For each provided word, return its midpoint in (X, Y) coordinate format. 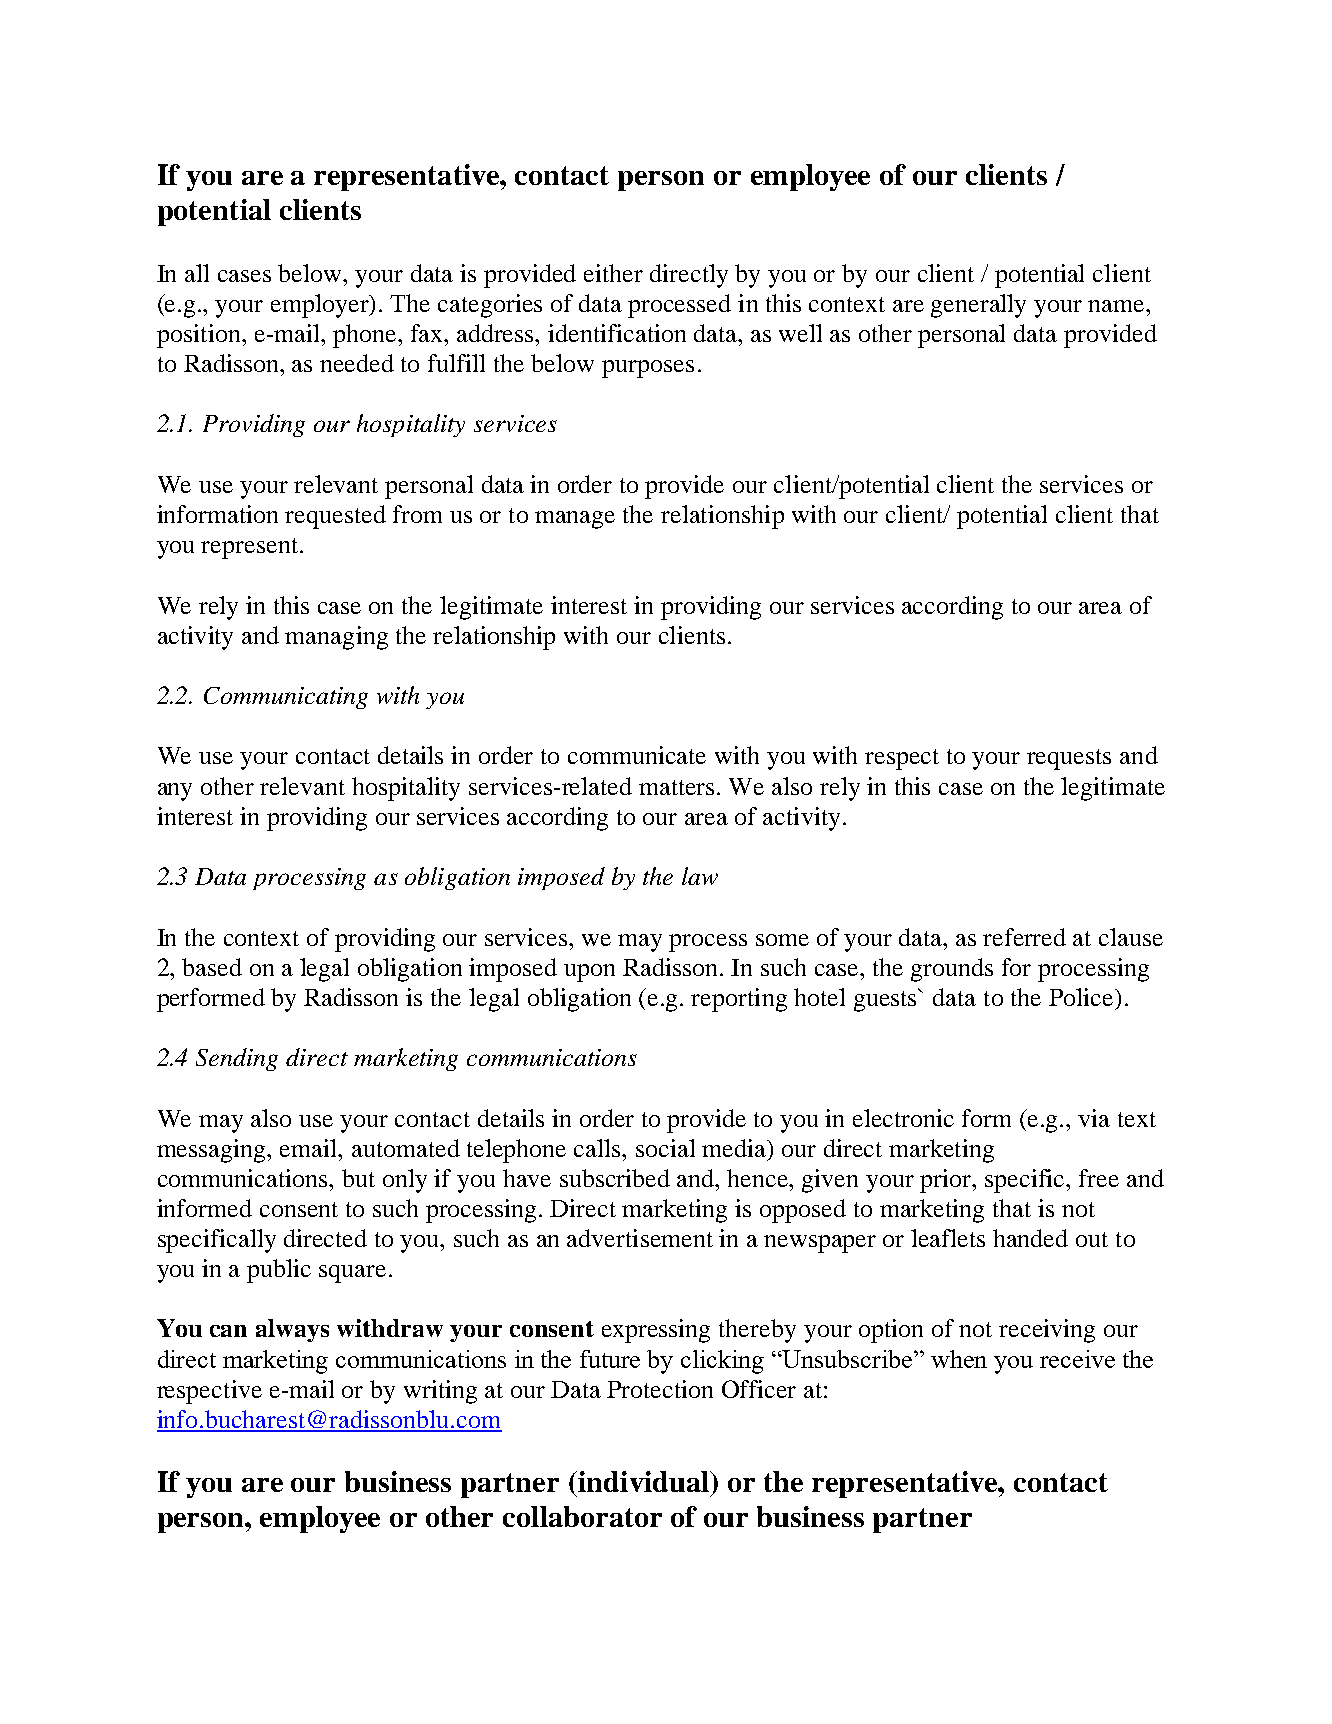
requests (1069, 759)
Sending (237, 1059)
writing (440, 1392)
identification (617, 333)
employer (321, 306)
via (1094, 1118)
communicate (637, 755)
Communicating (286, 698)
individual (644, 1481)
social (665, 1148)
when (959, 1359)
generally (978, 306)
